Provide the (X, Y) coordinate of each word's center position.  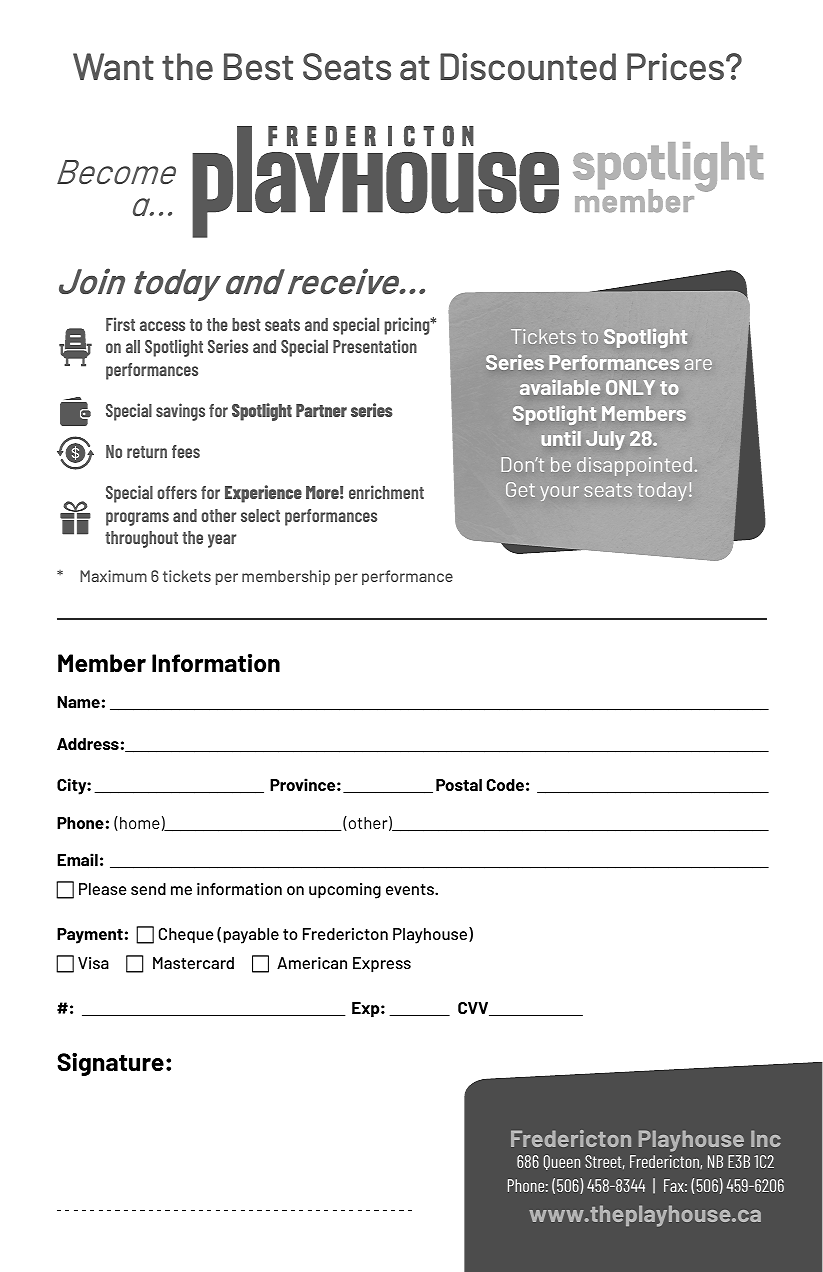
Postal (459, 785)
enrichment (386, 492)
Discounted (528, 66)
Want (113, 66)
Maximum (113, 576)
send (148, 889)
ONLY (630, 387)
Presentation (375, 346)
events (411, 889)
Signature (110, 1064)
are (698, 364)
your (560, 493)
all (133, 346)
